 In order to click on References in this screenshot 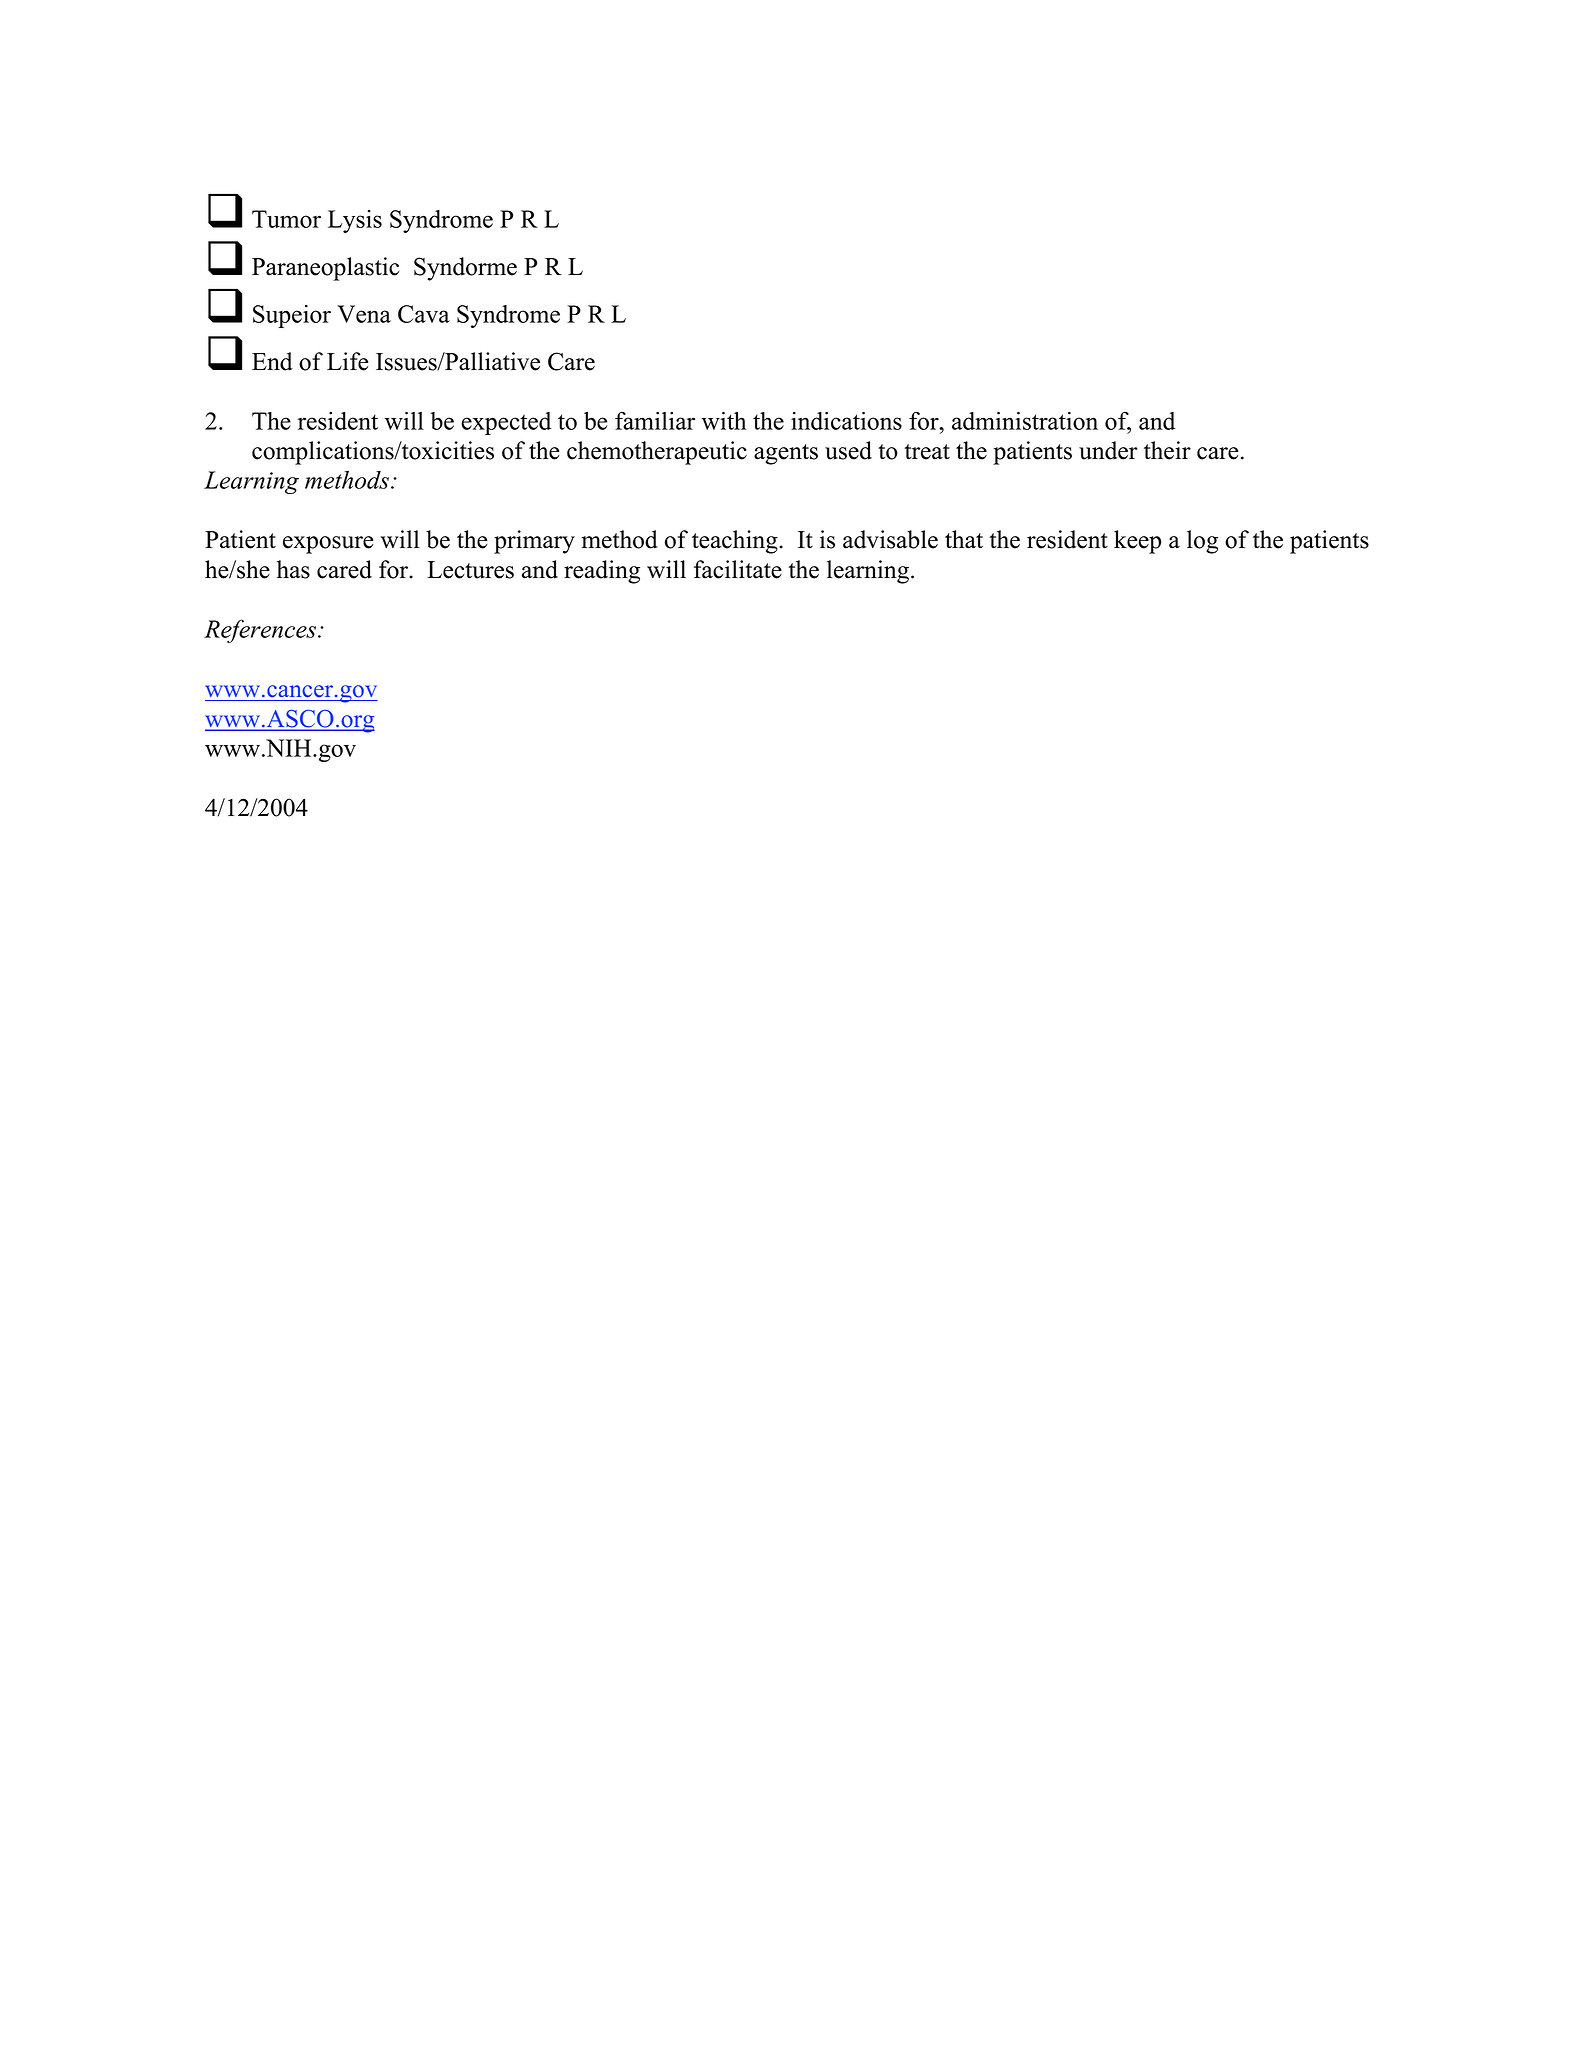, I will do `click(261, 631)`.
